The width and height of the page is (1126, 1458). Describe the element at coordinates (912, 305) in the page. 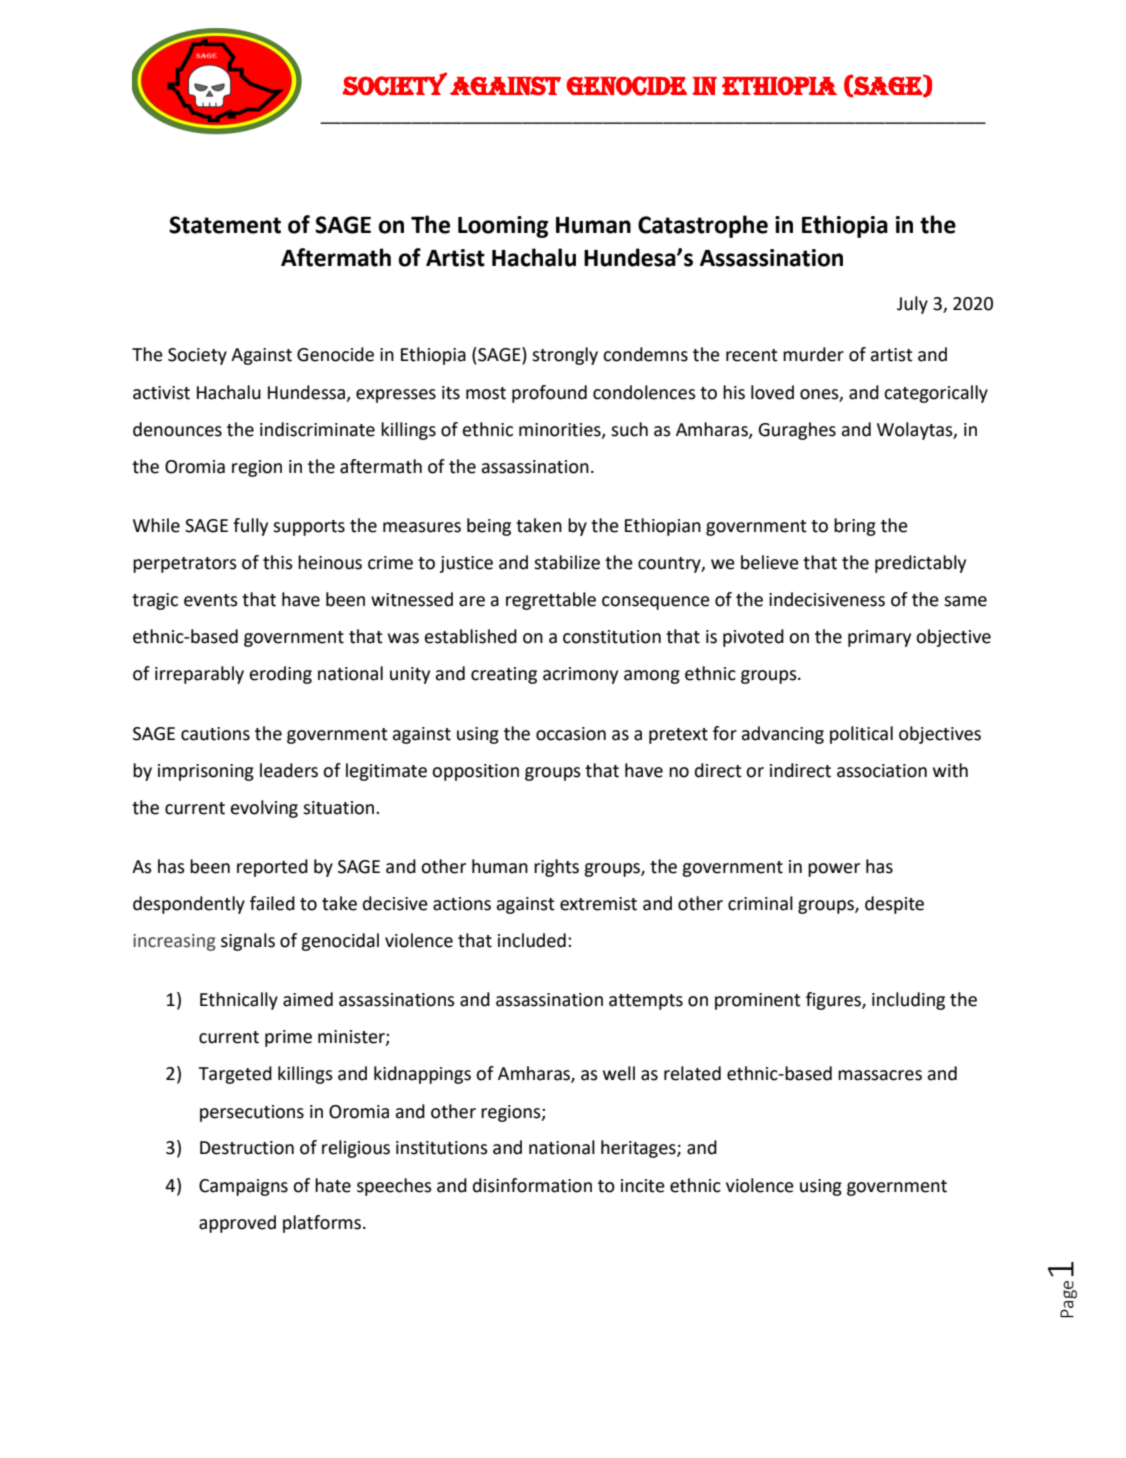

I see `July` at that location.
